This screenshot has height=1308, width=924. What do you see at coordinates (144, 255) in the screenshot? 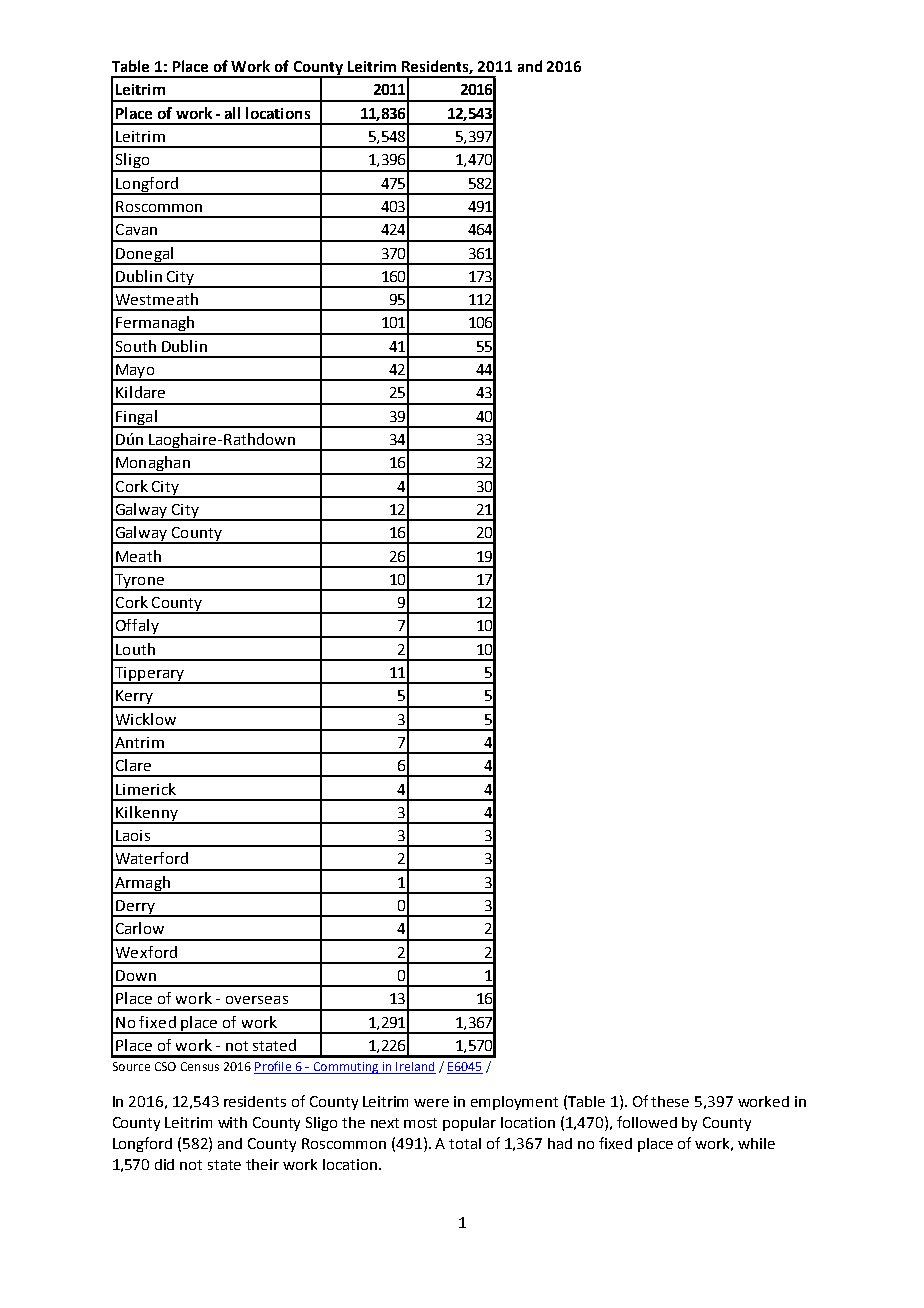
I see `Donegal` at bounding box center [144, 255].
